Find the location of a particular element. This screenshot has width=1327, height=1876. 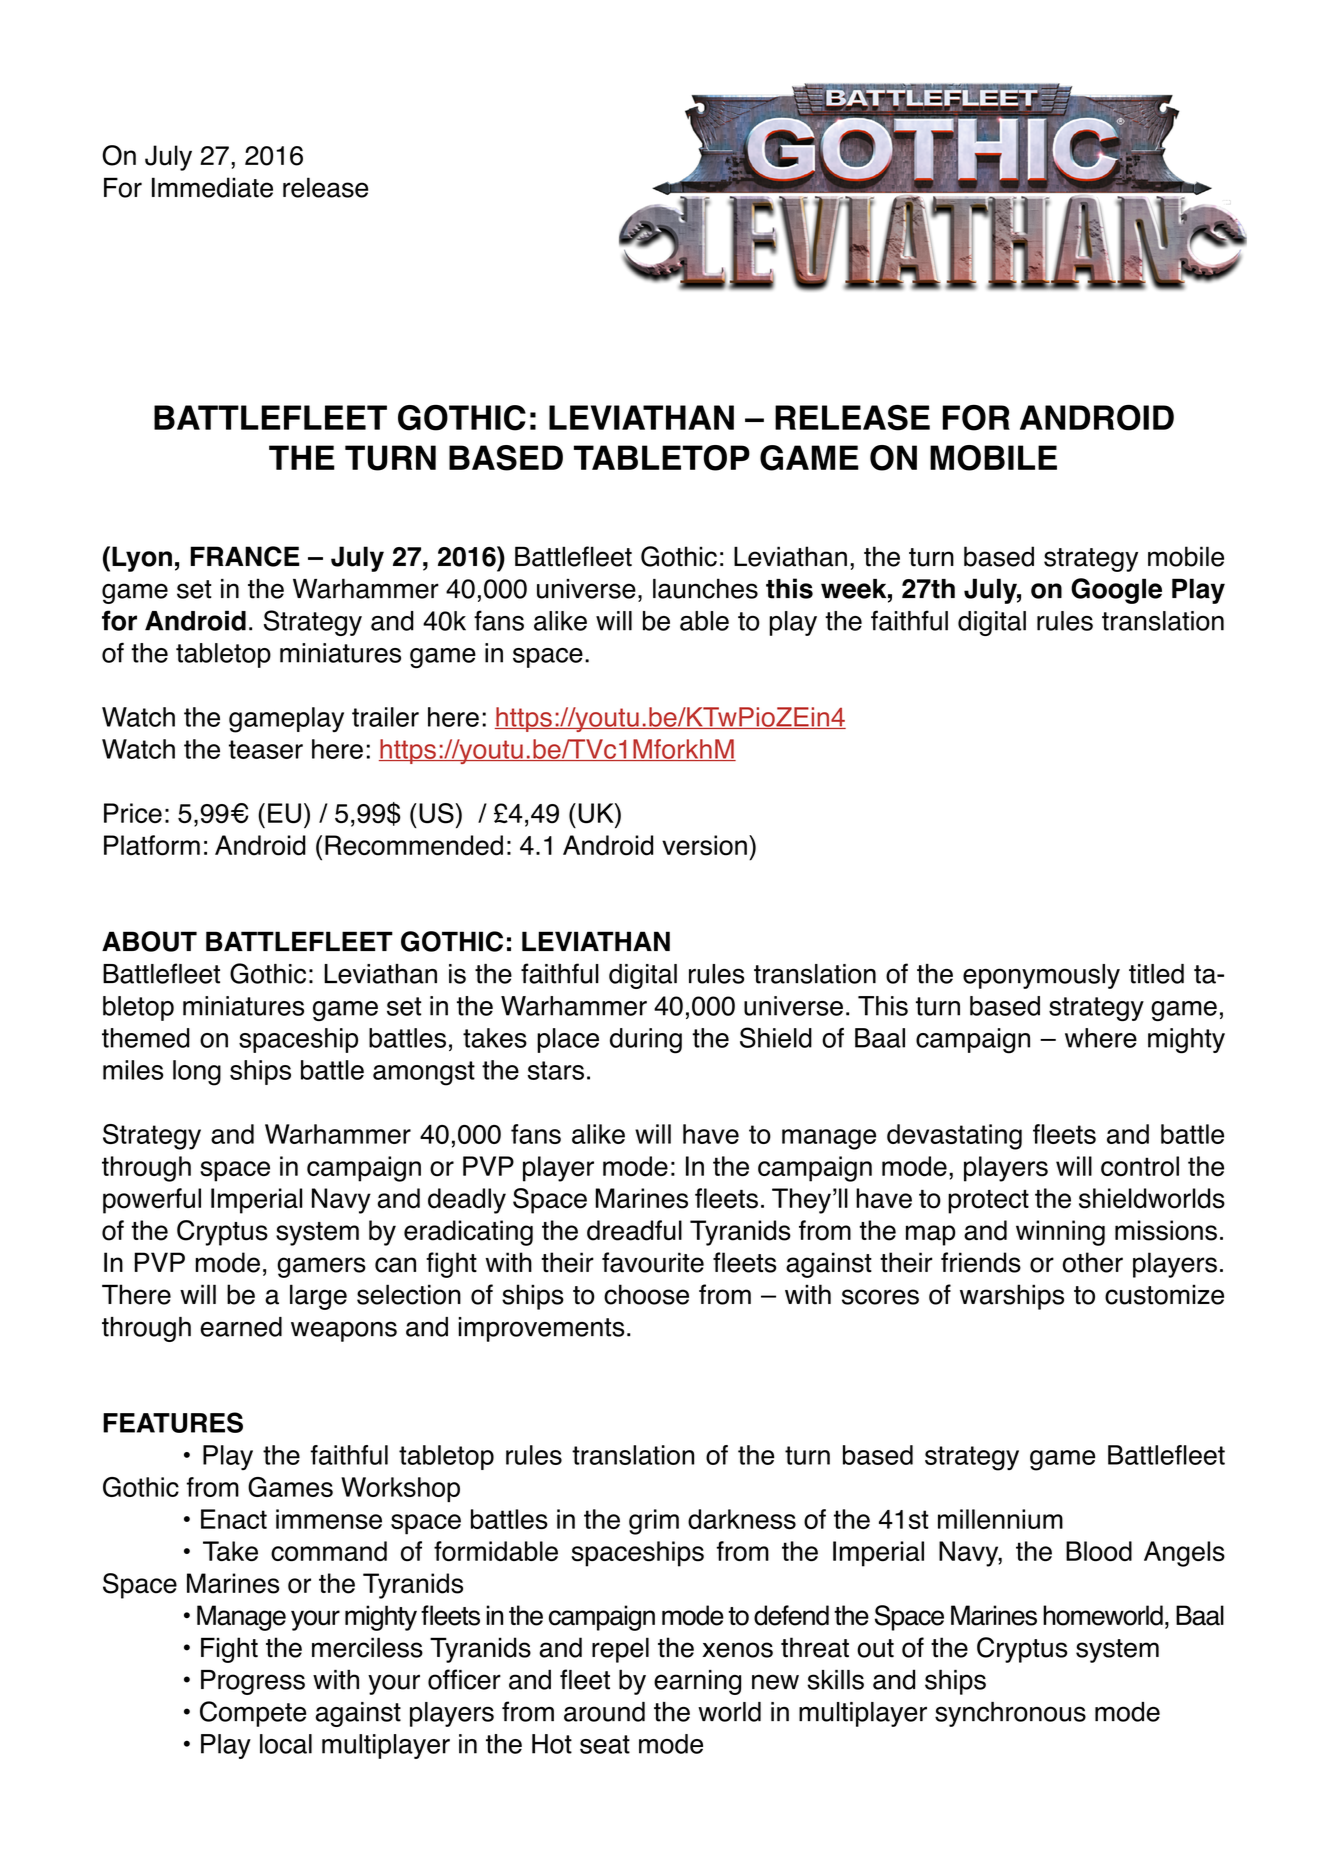

Immediate is located at coordinates (212, 187).
